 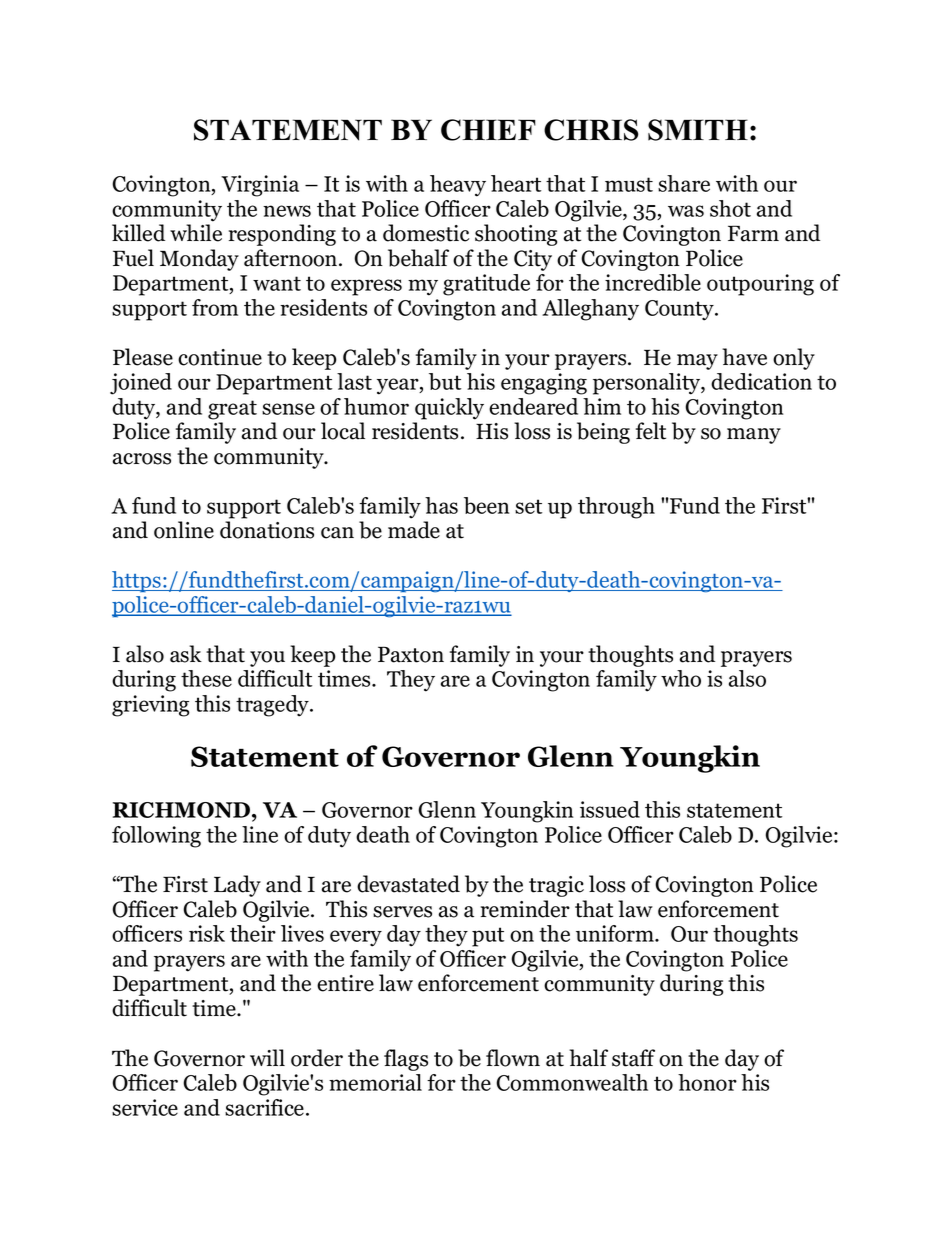 I want to click on honor, so click(x=707, y=1082).
